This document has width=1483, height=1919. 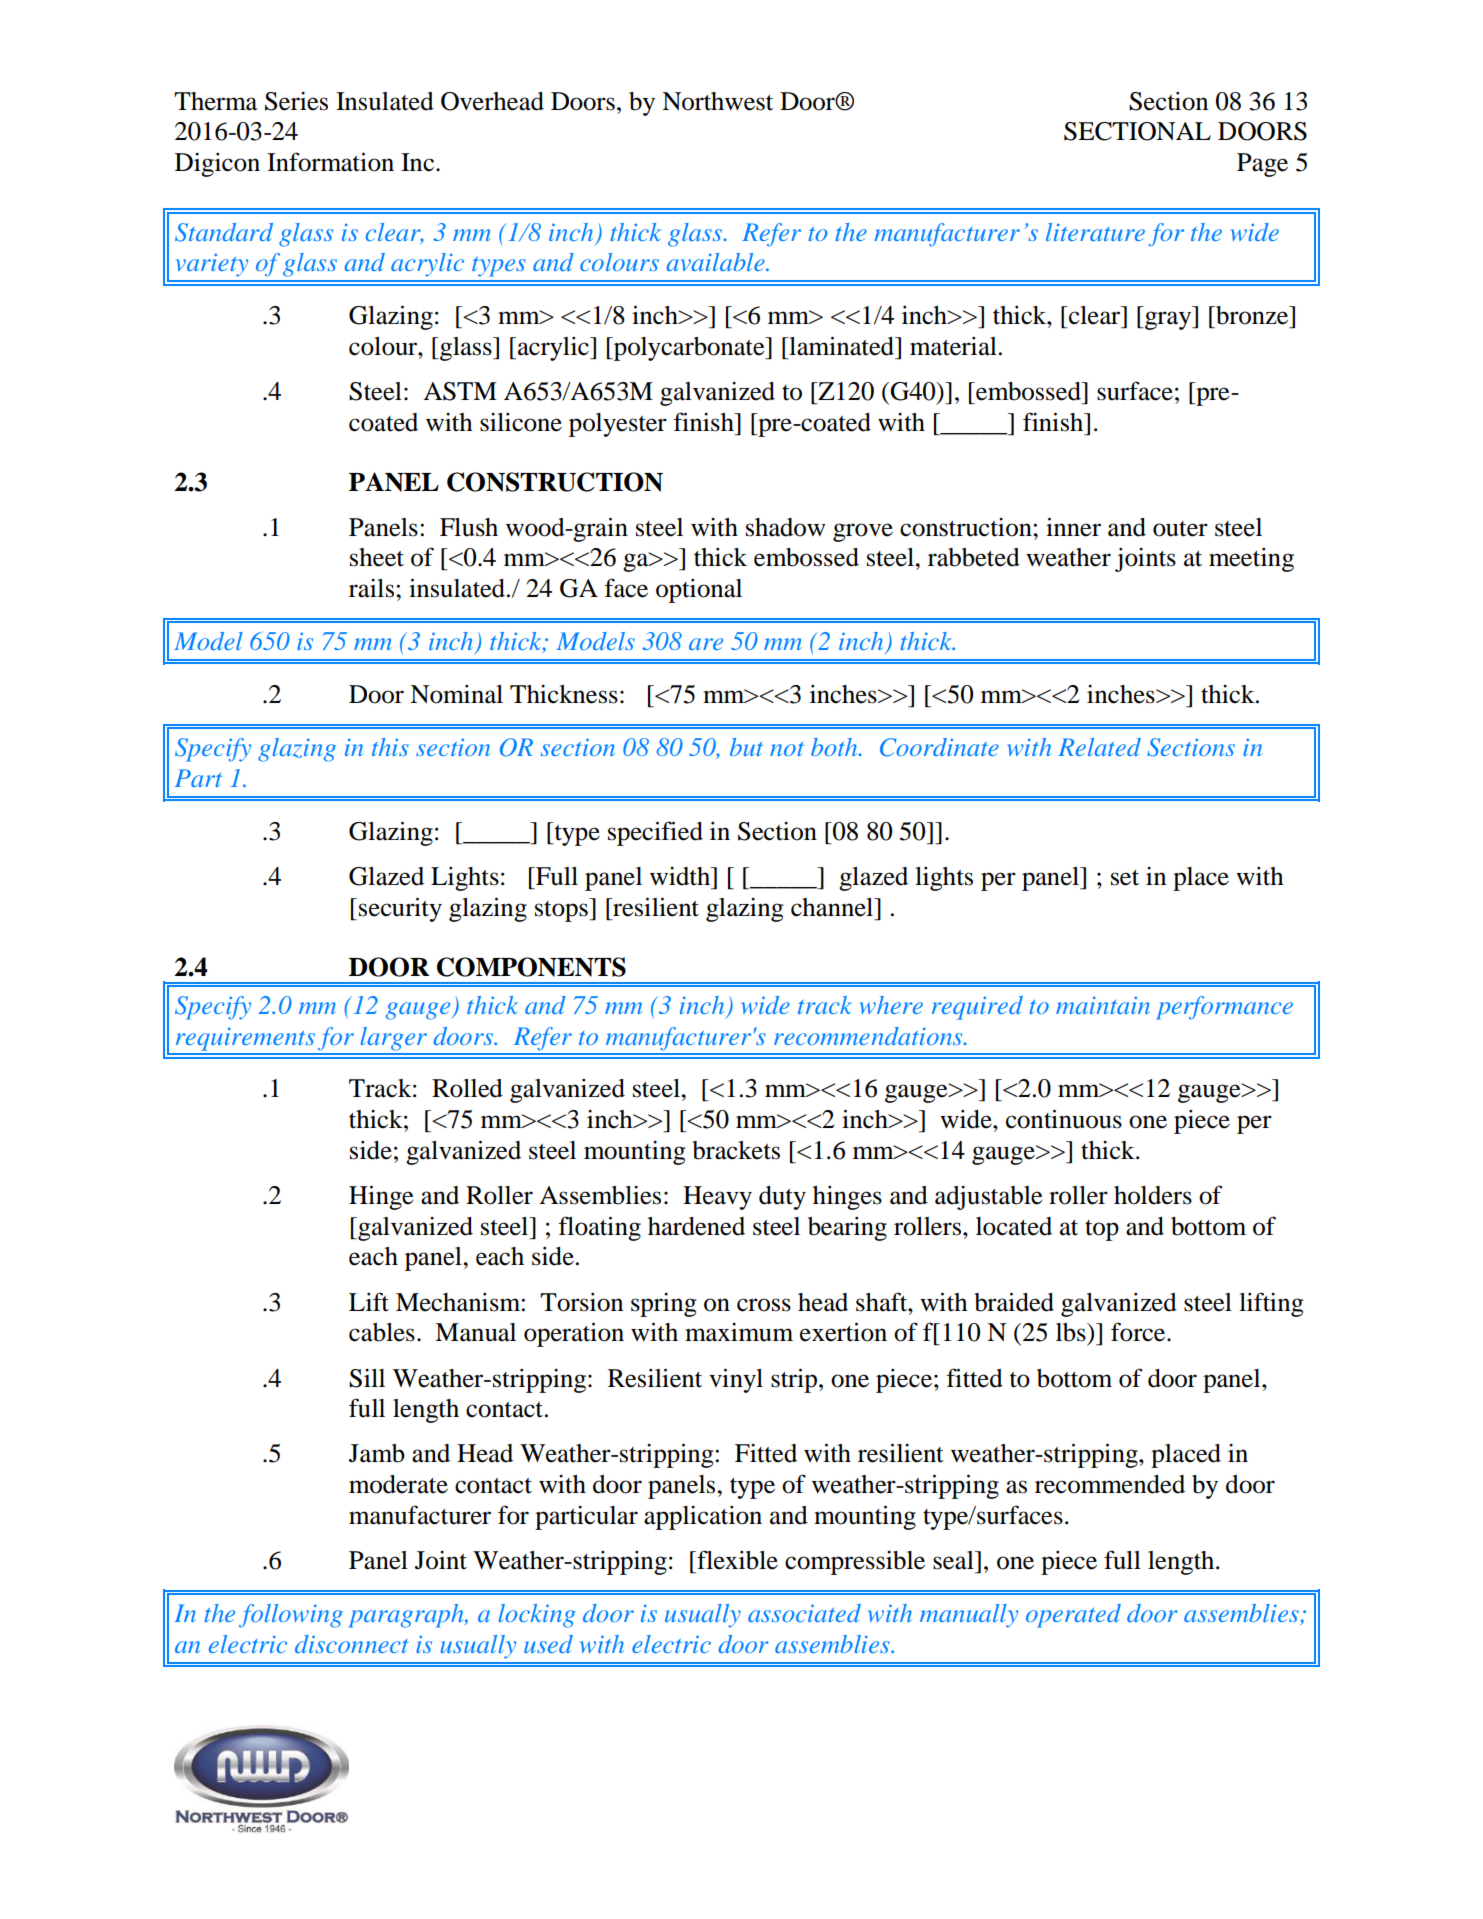 What do you see at coordinates (400, 909) in the document?
I see `security` at bounding box center [400, 909].
